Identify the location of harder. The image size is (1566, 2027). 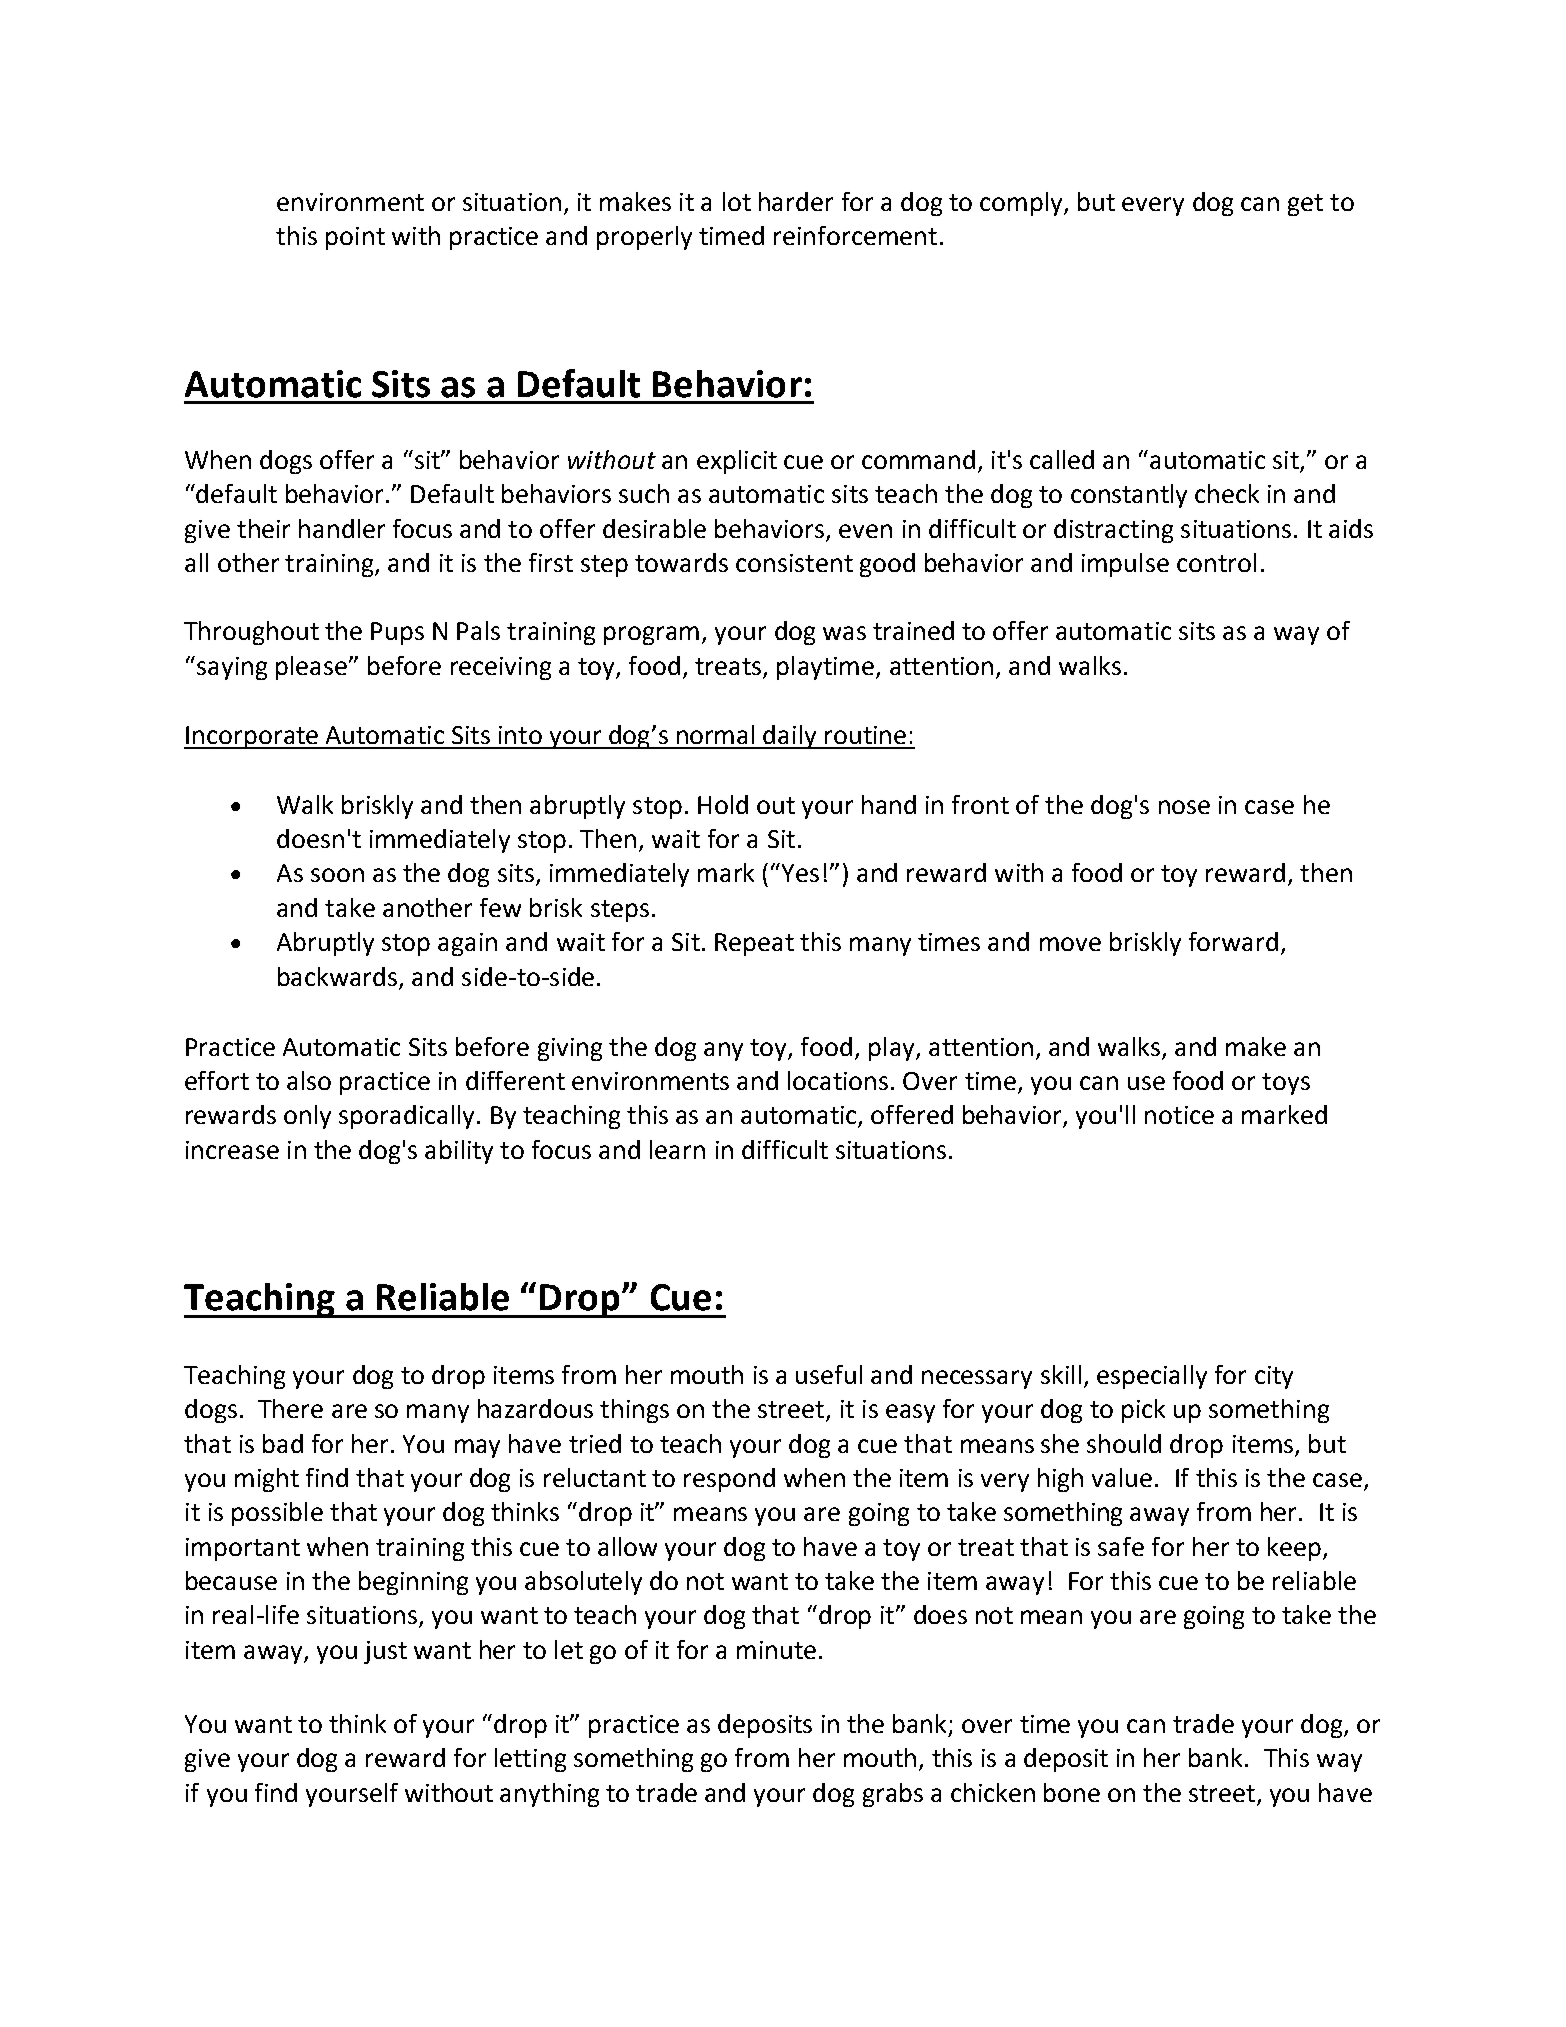
(796, 201).
